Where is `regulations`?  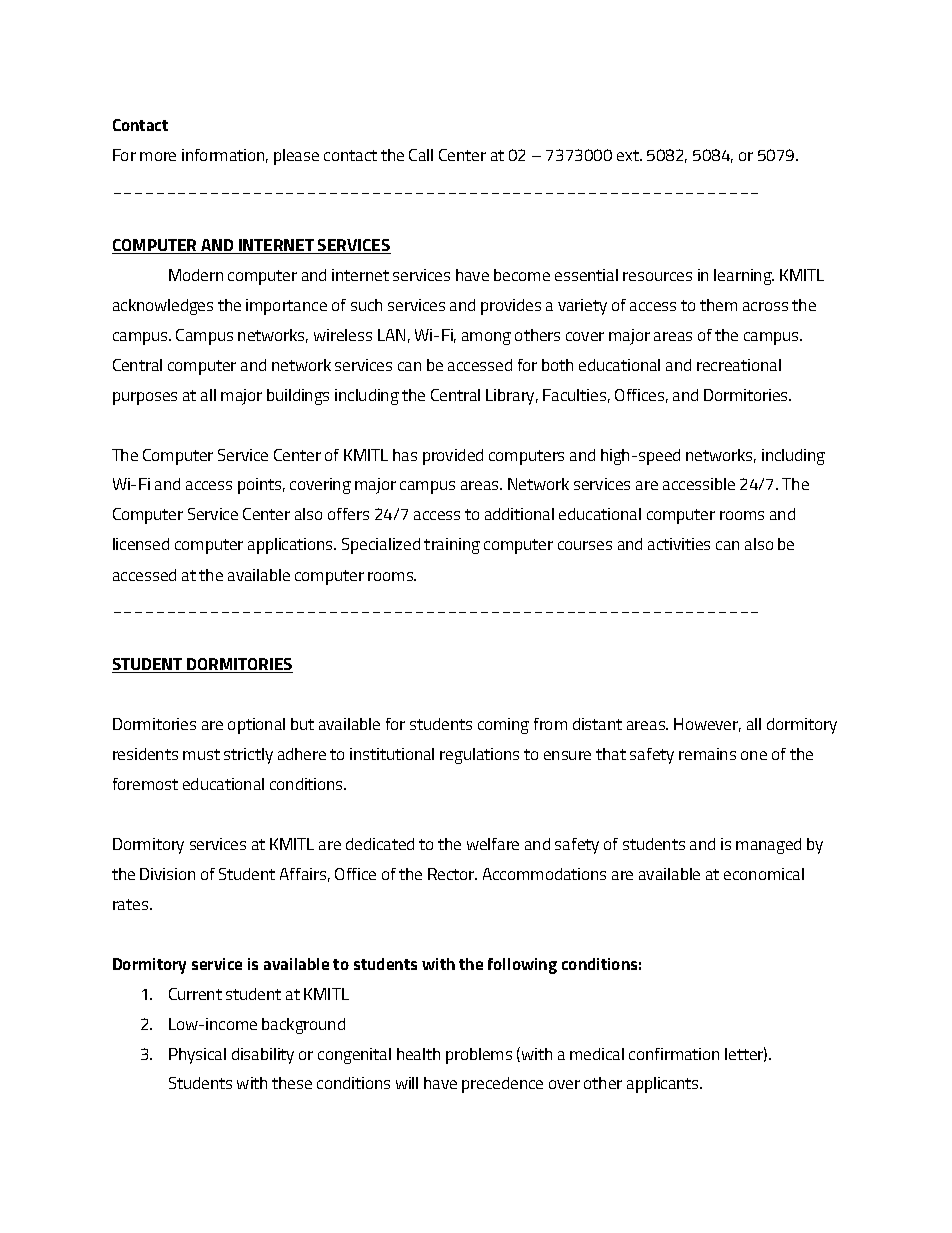 regulations is located at coordinates (479, 756).
